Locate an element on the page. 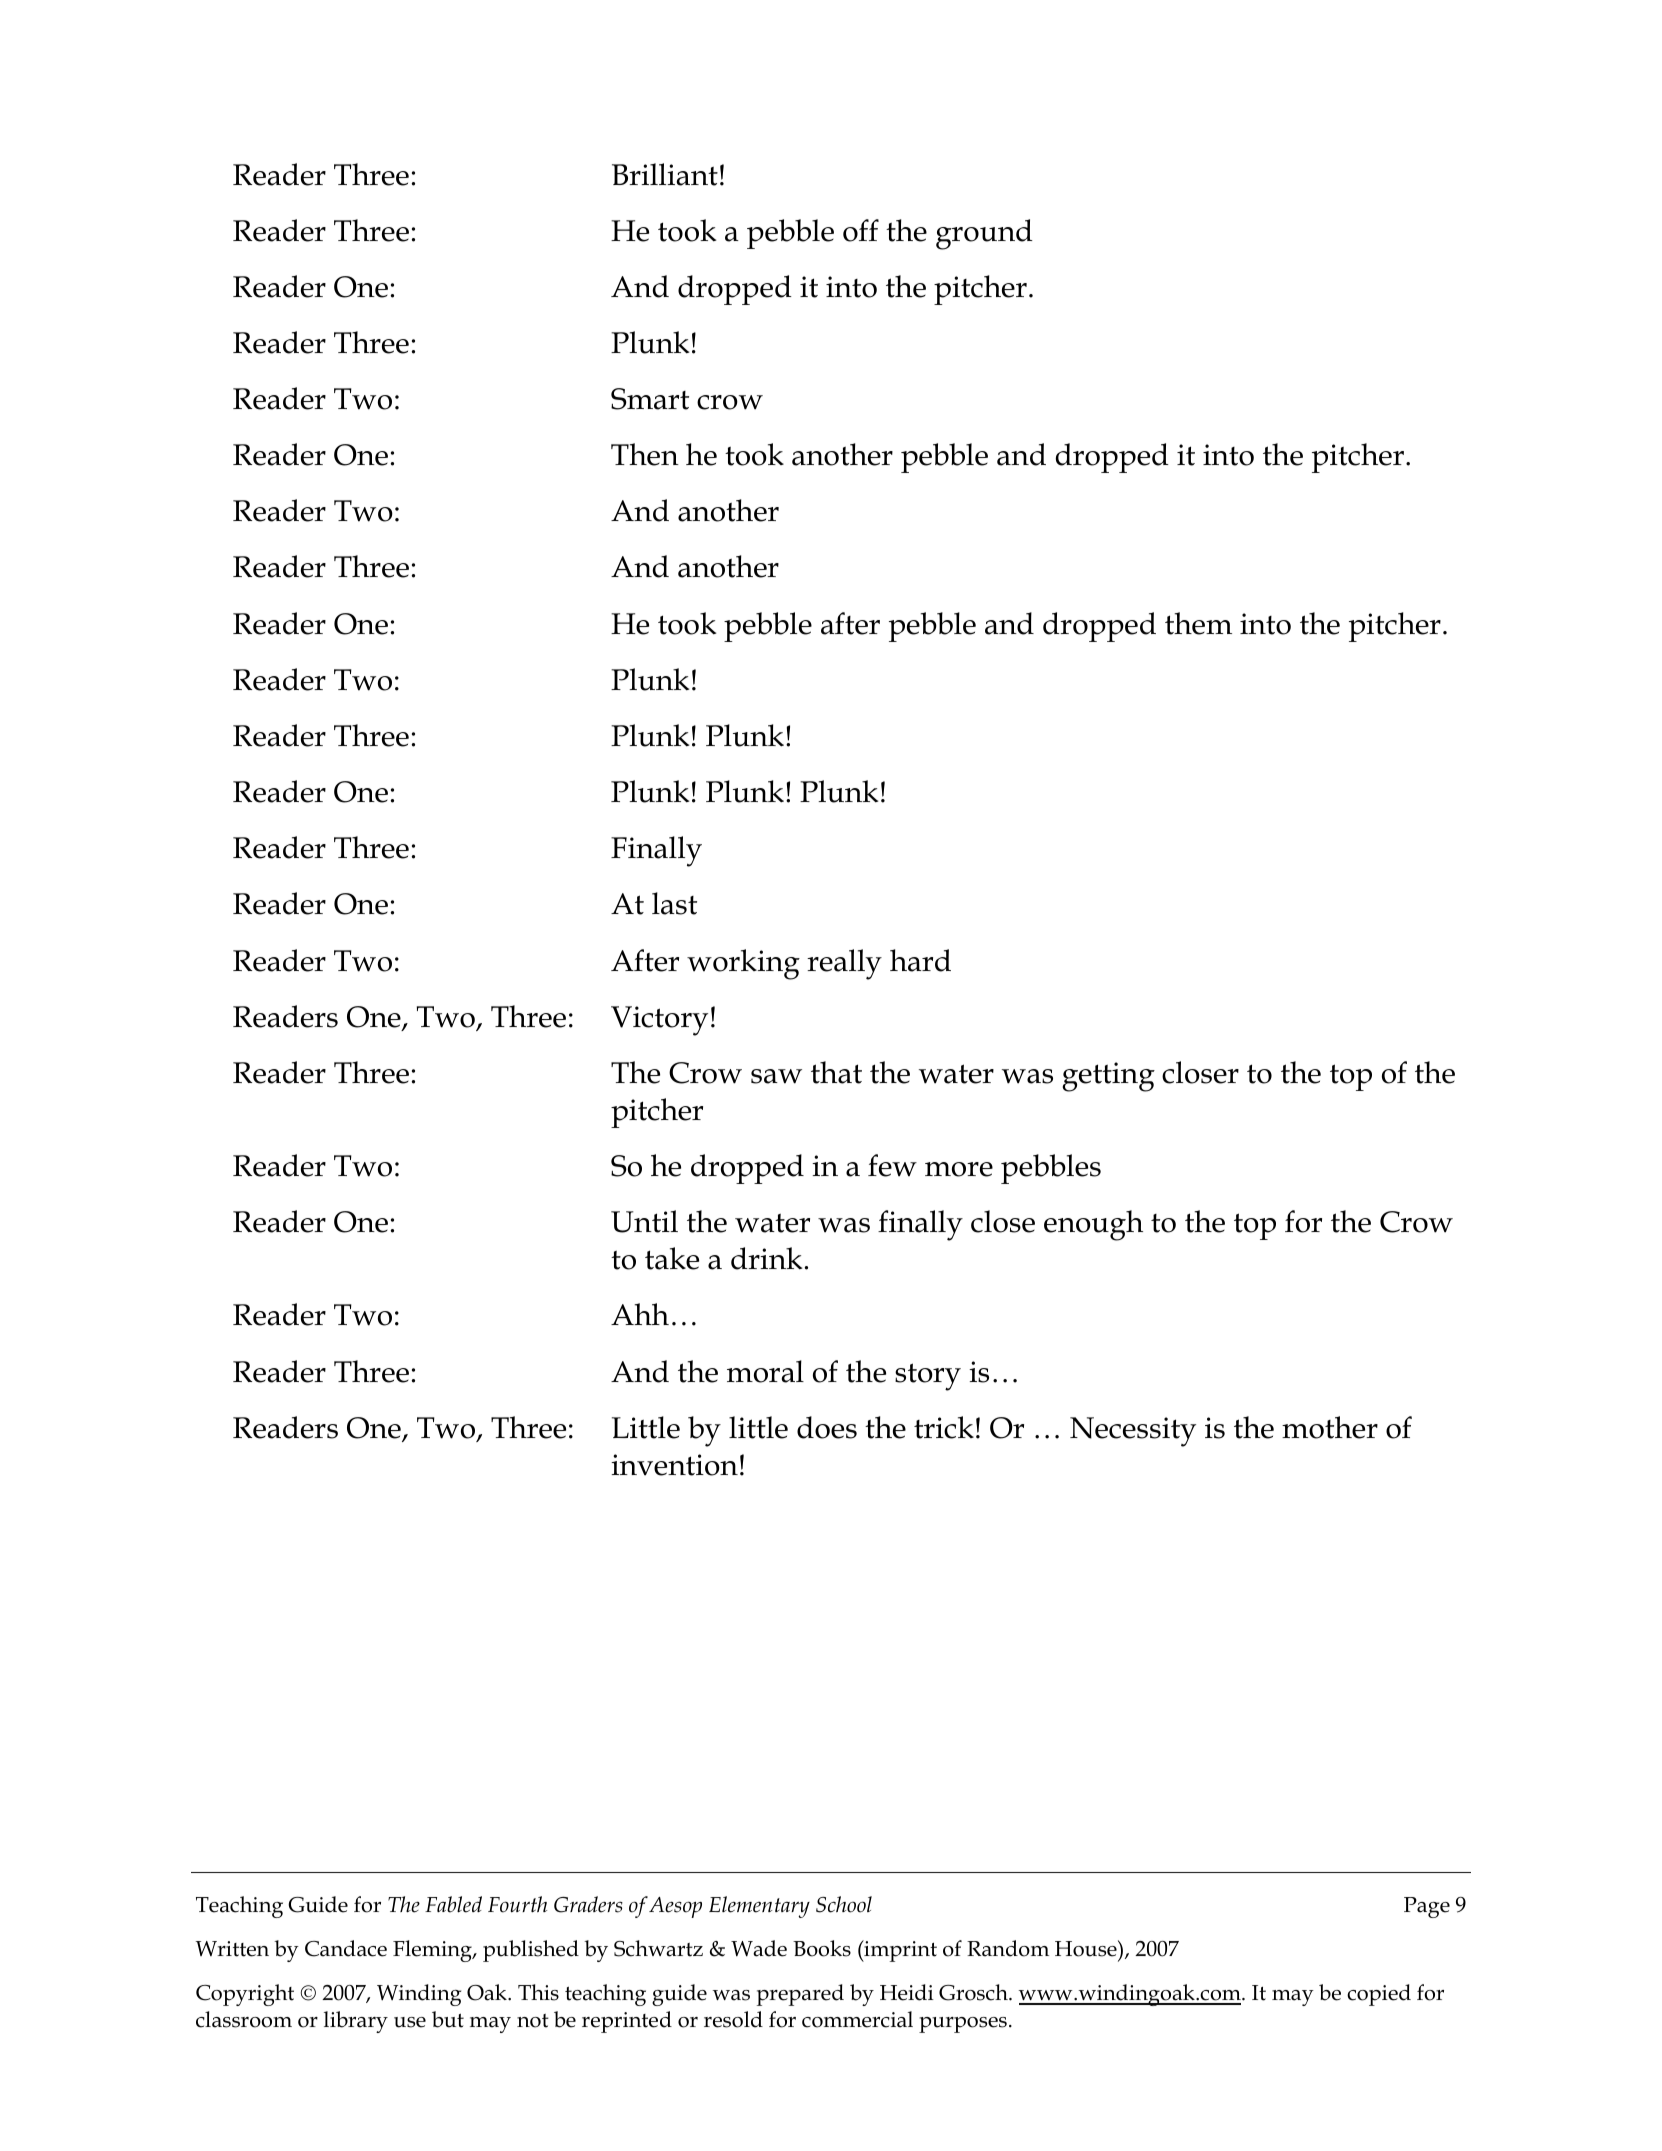 This document has width=1662, height=2151. does is located at coordinates (827, 1427).
